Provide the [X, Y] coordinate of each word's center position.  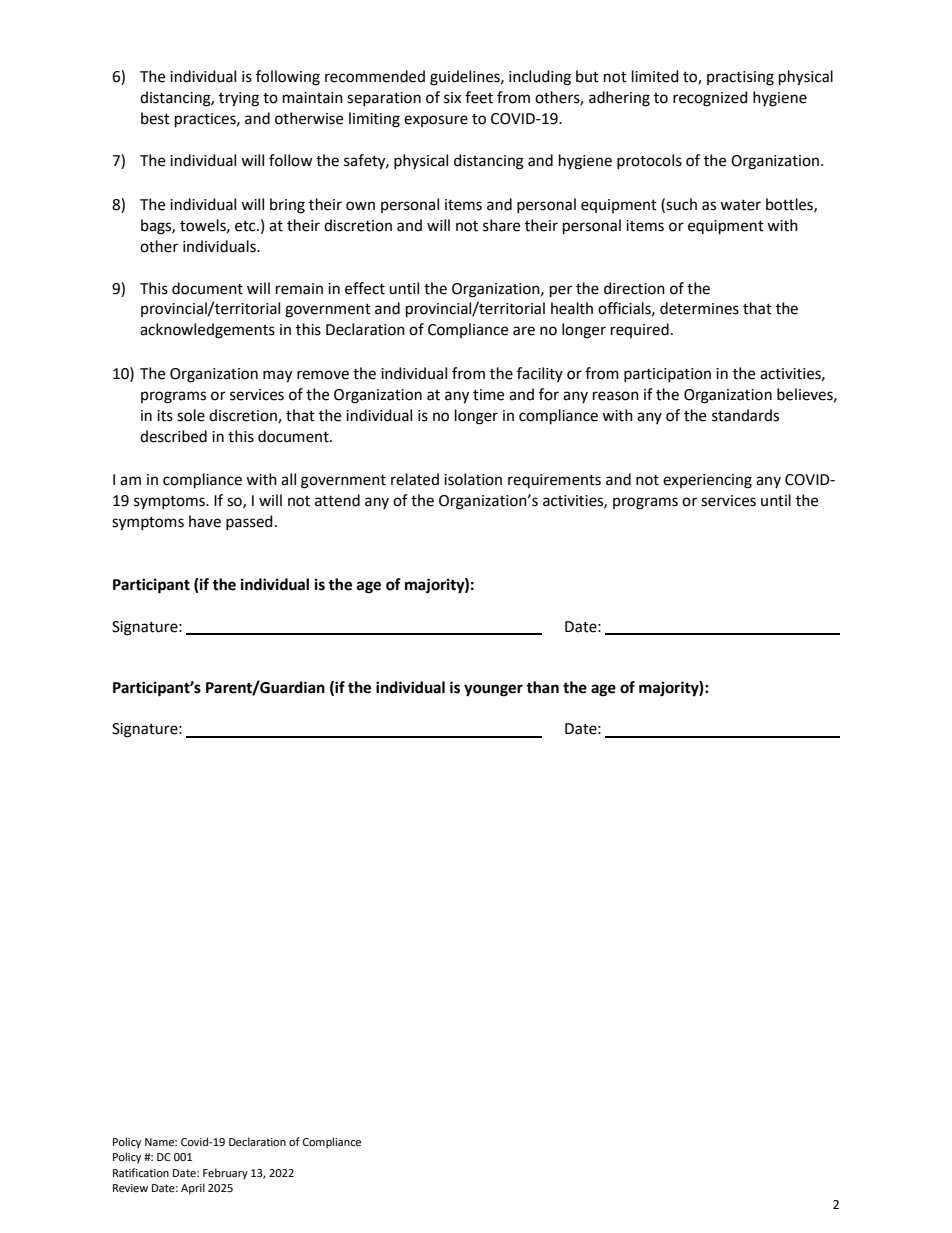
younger [493, 690]
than [542, 687]
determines [699, 308]
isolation [473, 479]
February [225, 1174]
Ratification [141, 1173]
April [193, 1189]
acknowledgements [207, 331]
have [205, 521]
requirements [554, 481]
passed [249, 522]
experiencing [707, 481]
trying [239, 99]
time [488, 395]
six [452, 98]
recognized [710, 99]
